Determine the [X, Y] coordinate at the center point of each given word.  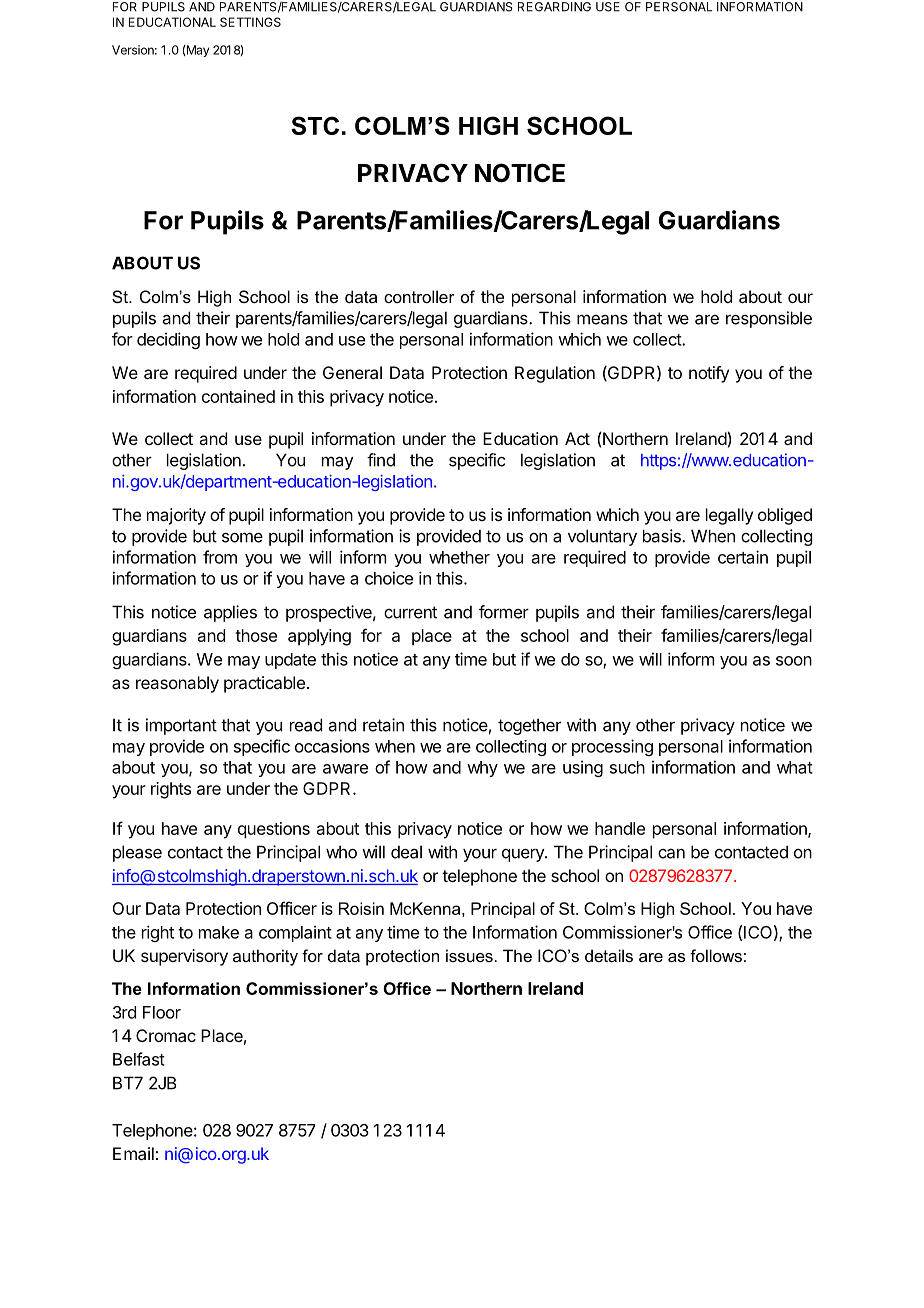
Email [133, 1153]
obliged [785, 516]
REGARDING [554, 7]
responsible [769, 319]
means [602, 319]
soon [794, 661]
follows [716, 955]
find [381, 460]
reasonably [177, 684]
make [219, 932]
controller [419, 296]
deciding [168, 340]
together [529, 726]
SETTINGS [250, 22]
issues [469, 955]
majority [176, 516]
